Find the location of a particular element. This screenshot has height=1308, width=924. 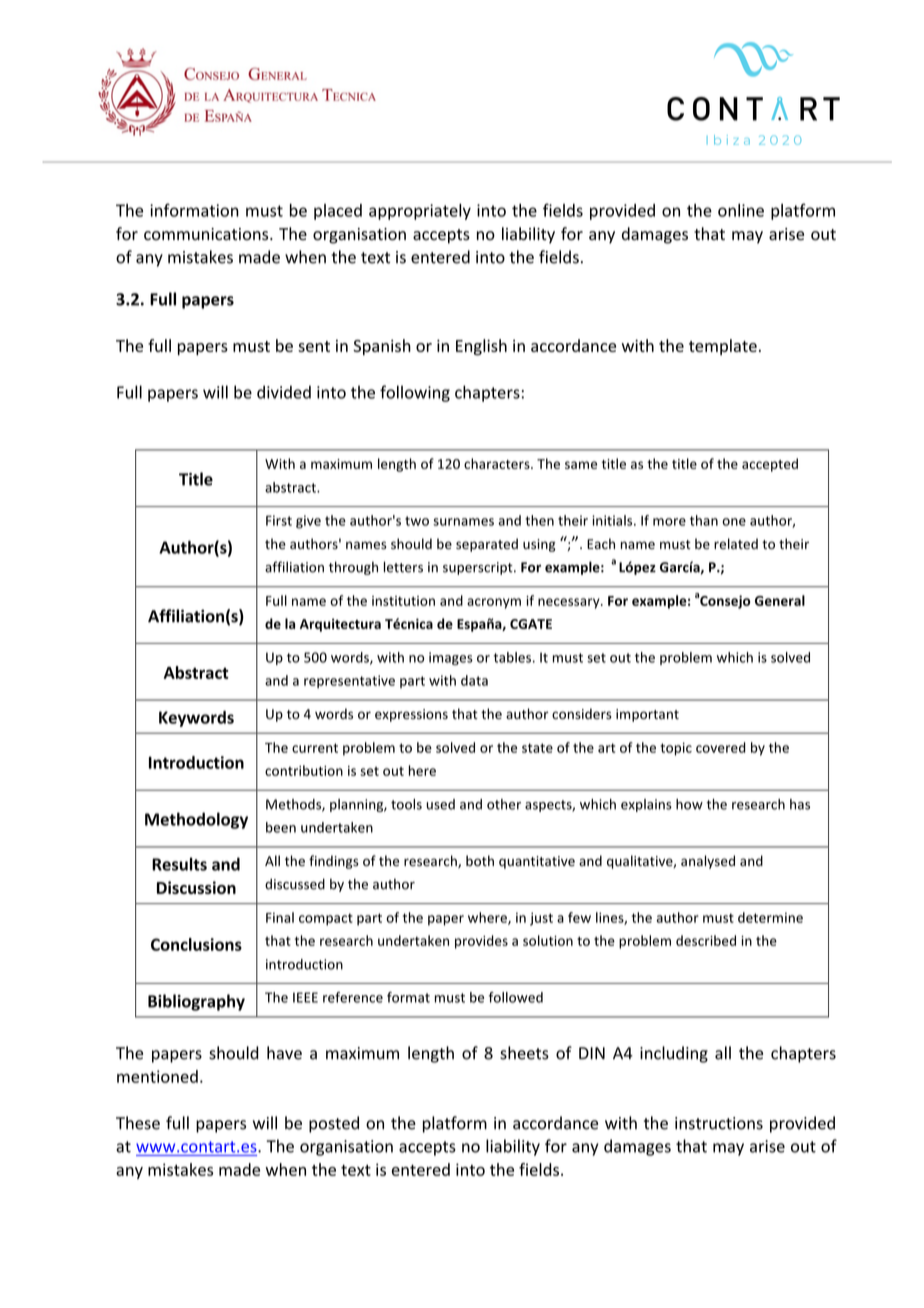

appropriately is located at coordinates (420, 212).
